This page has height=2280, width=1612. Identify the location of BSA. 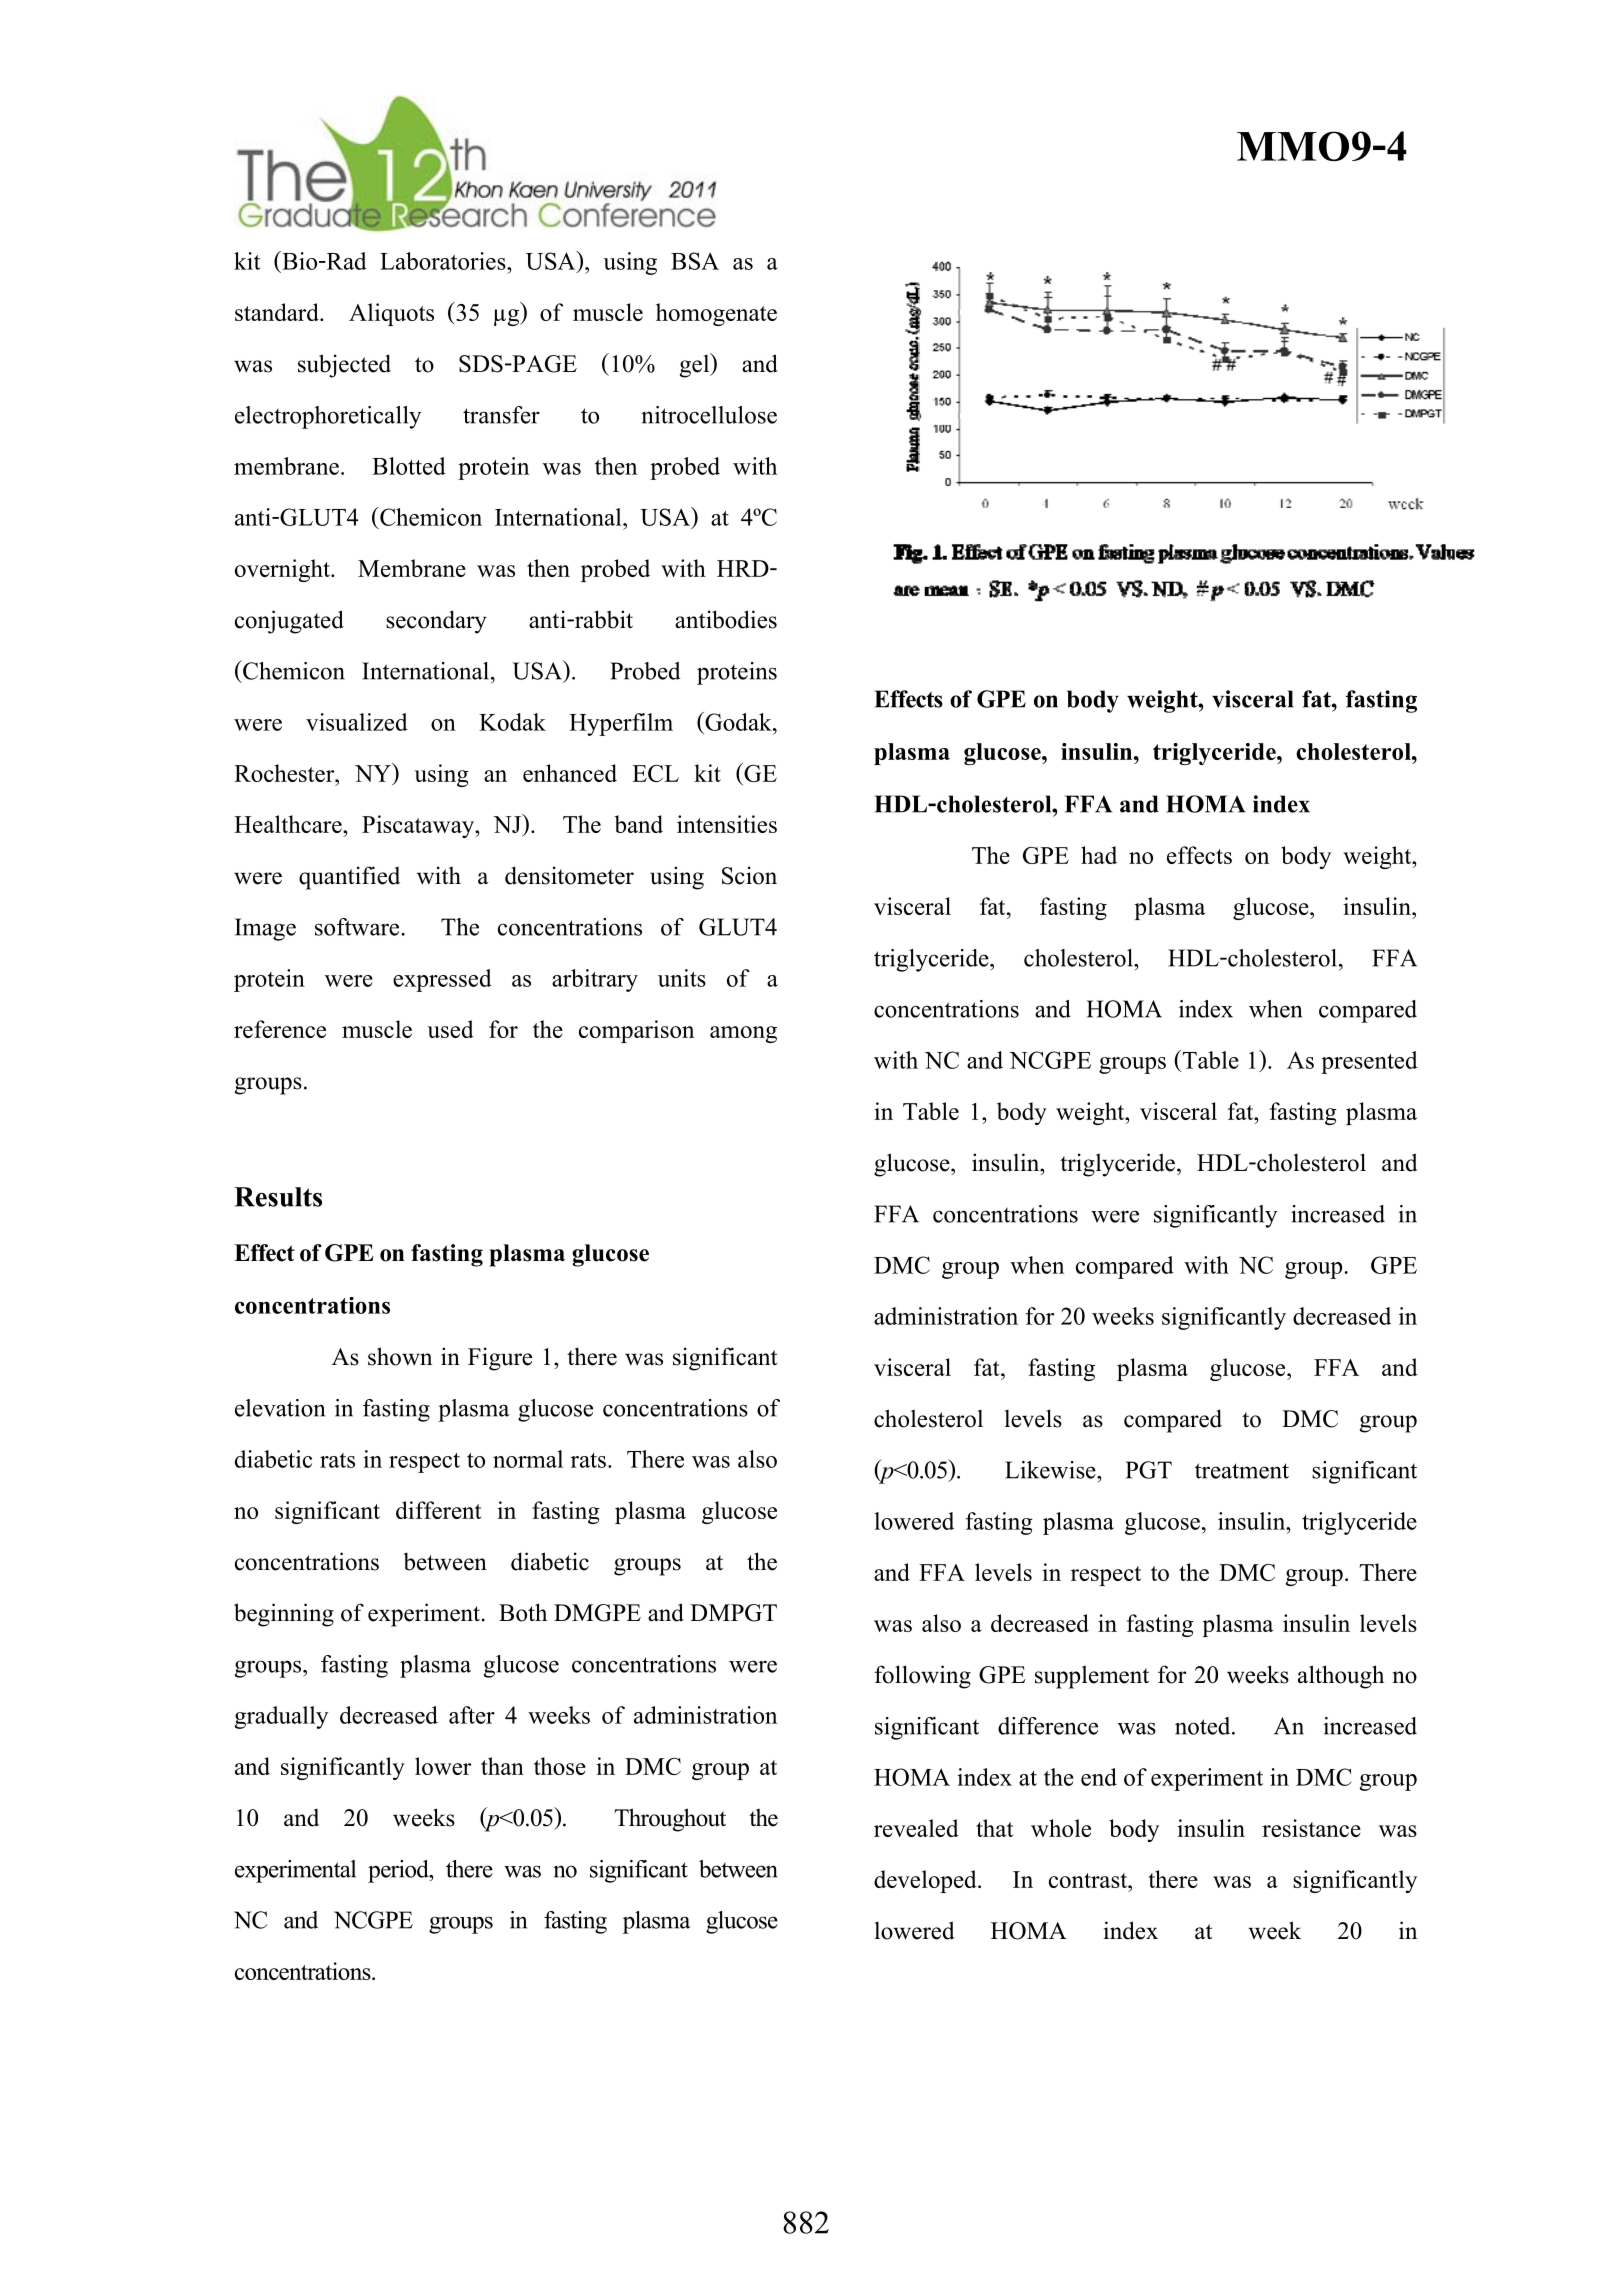
(695, 261).
